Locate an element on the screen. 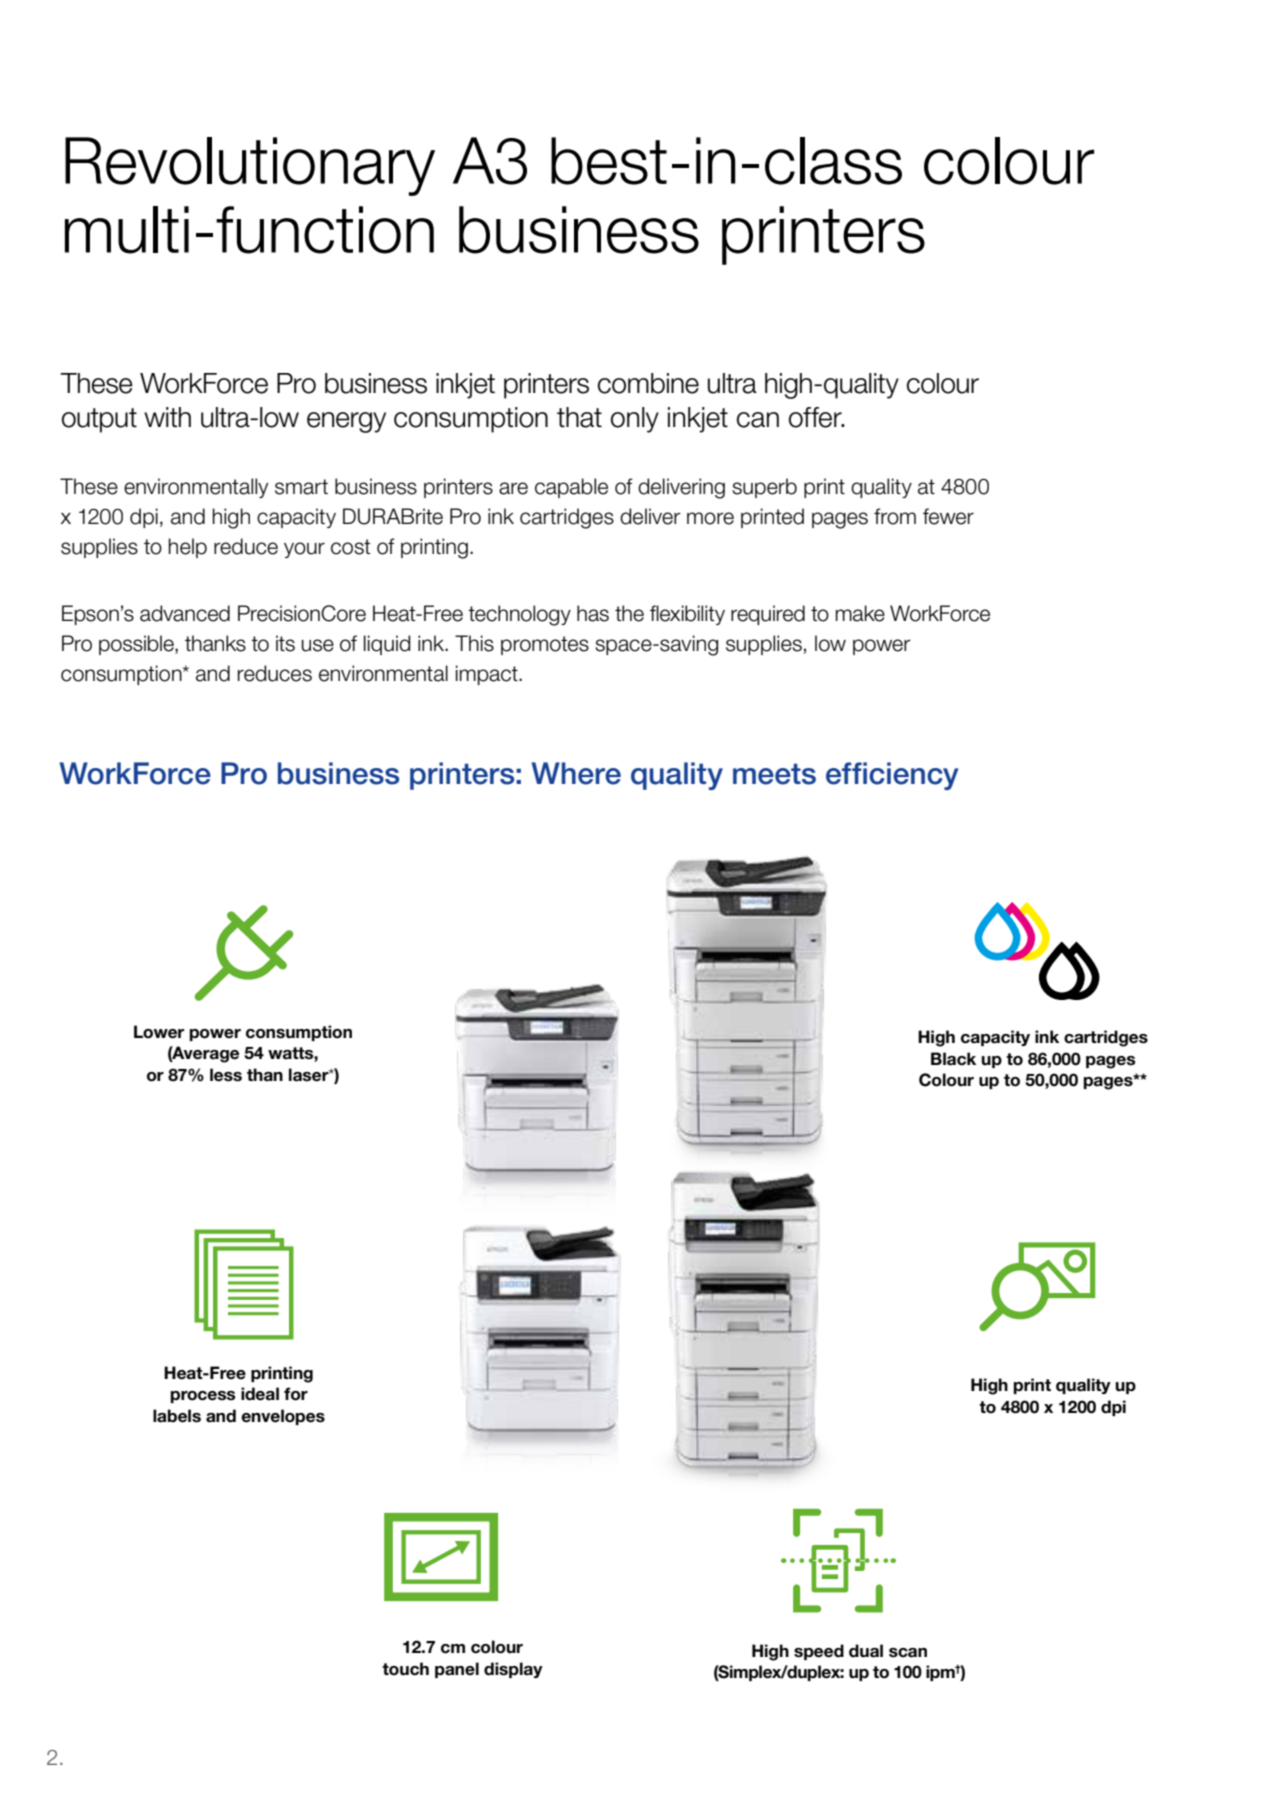  impact is located at coordinates (488, 675).
